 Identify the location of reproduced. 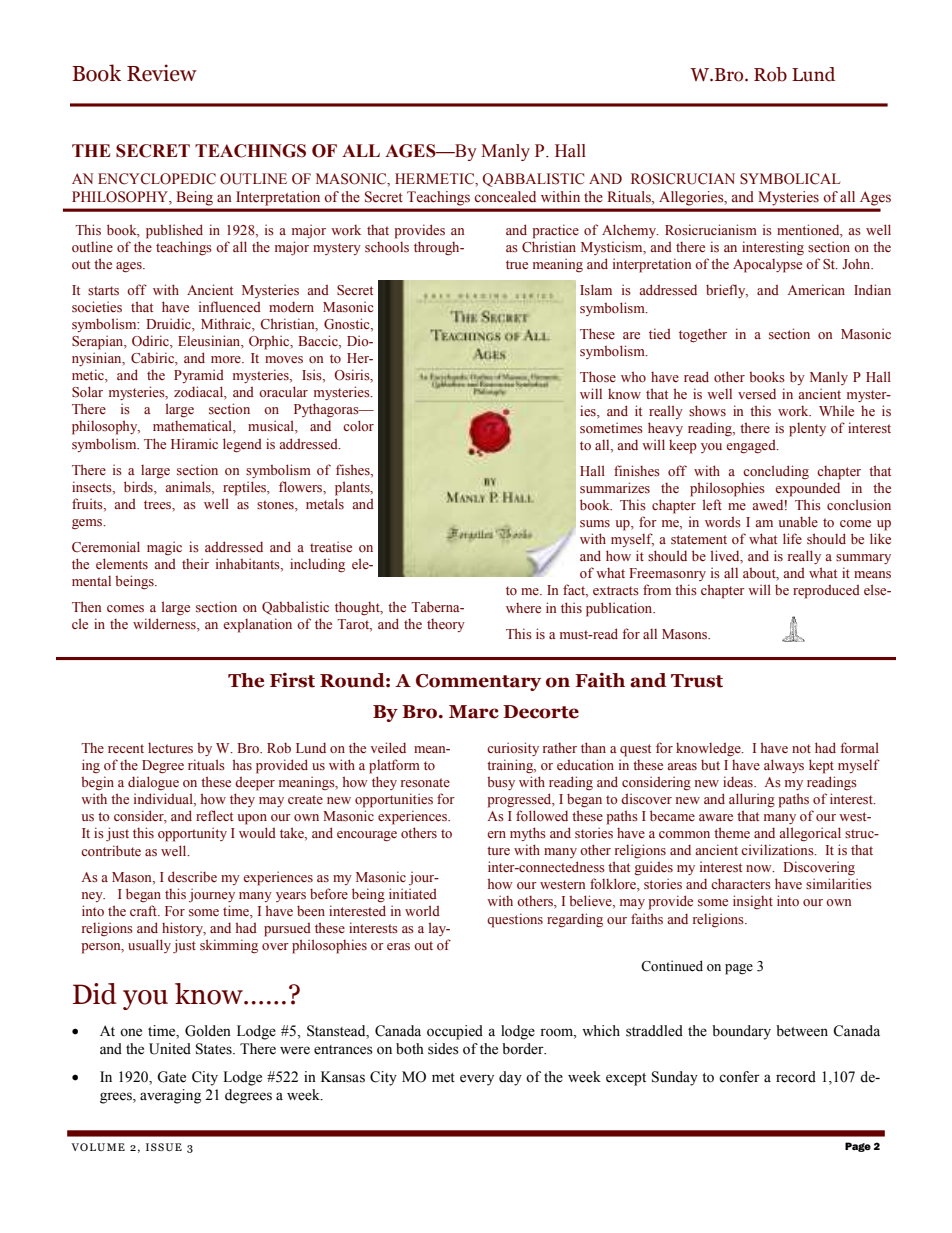
(826, 591).
